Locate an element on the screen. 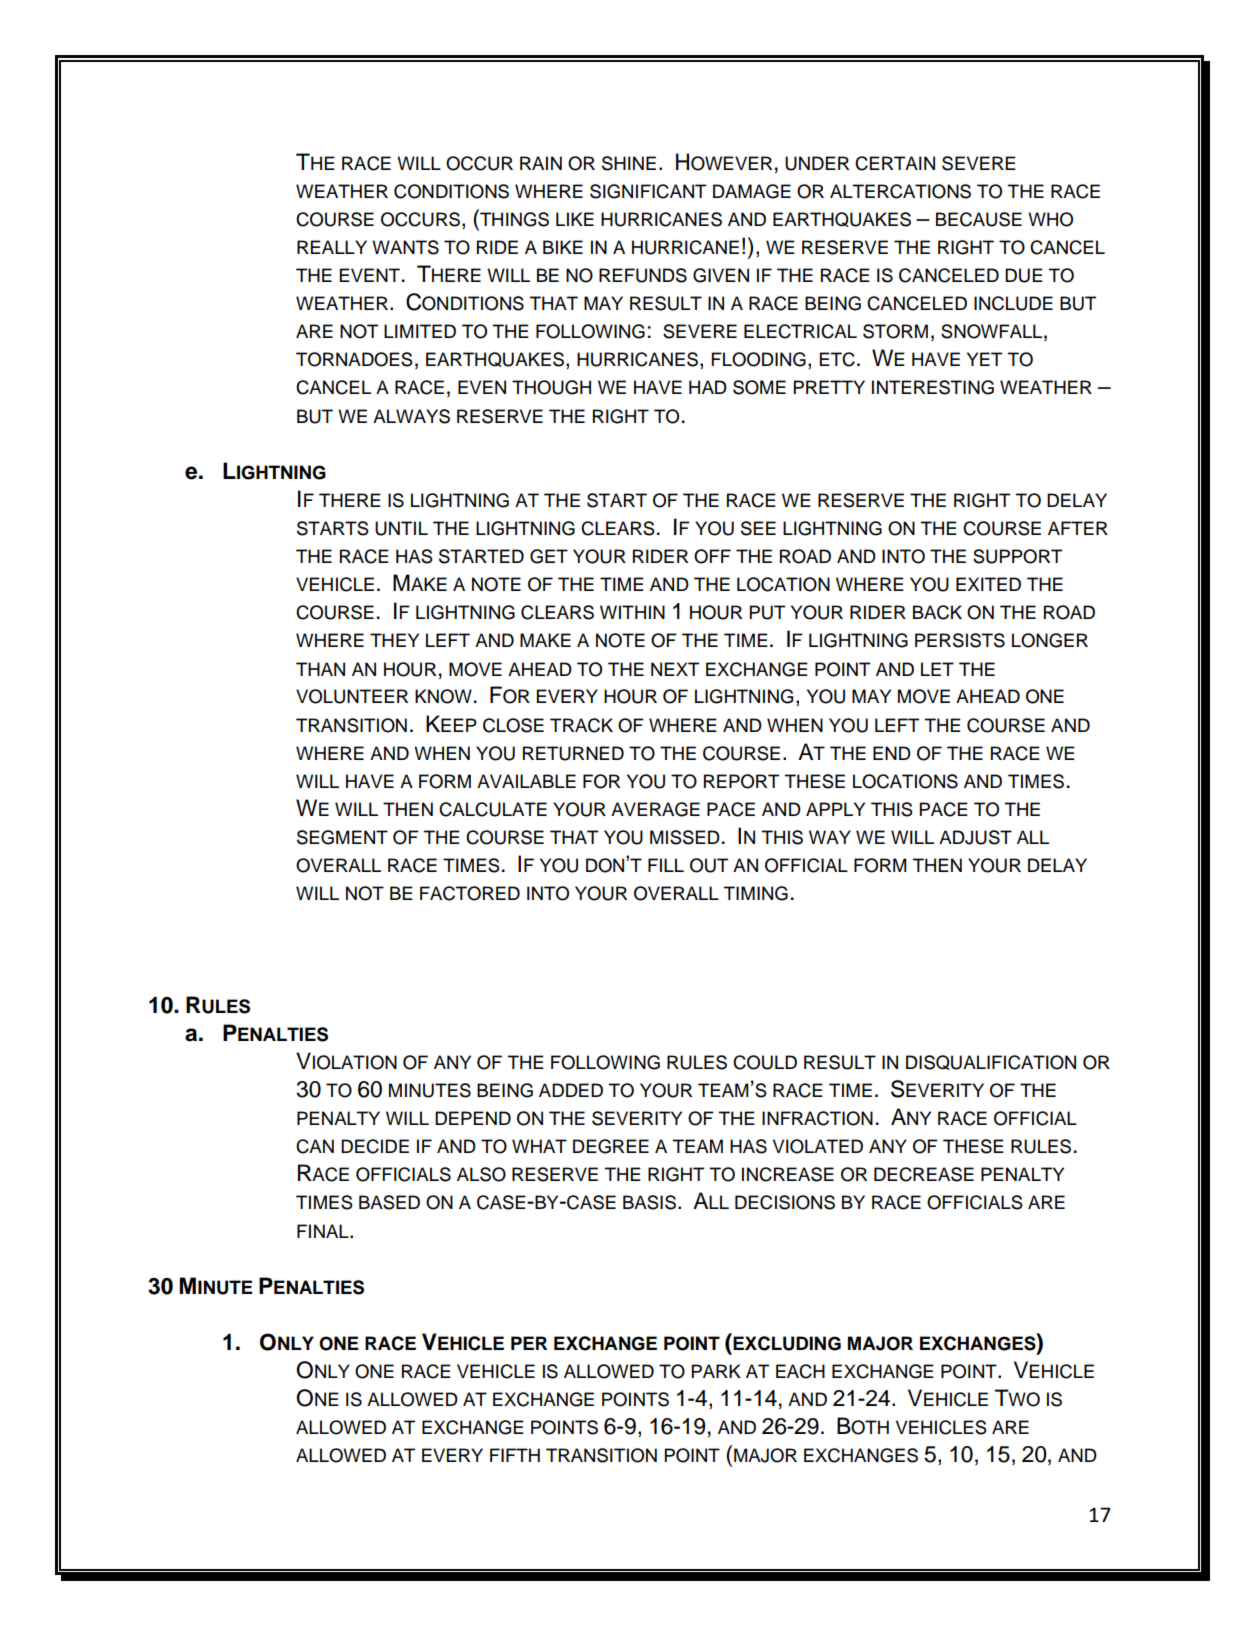 The height and width of the screenshot is (1630, 1259). BASED is located at coordinates (389, 1202).
